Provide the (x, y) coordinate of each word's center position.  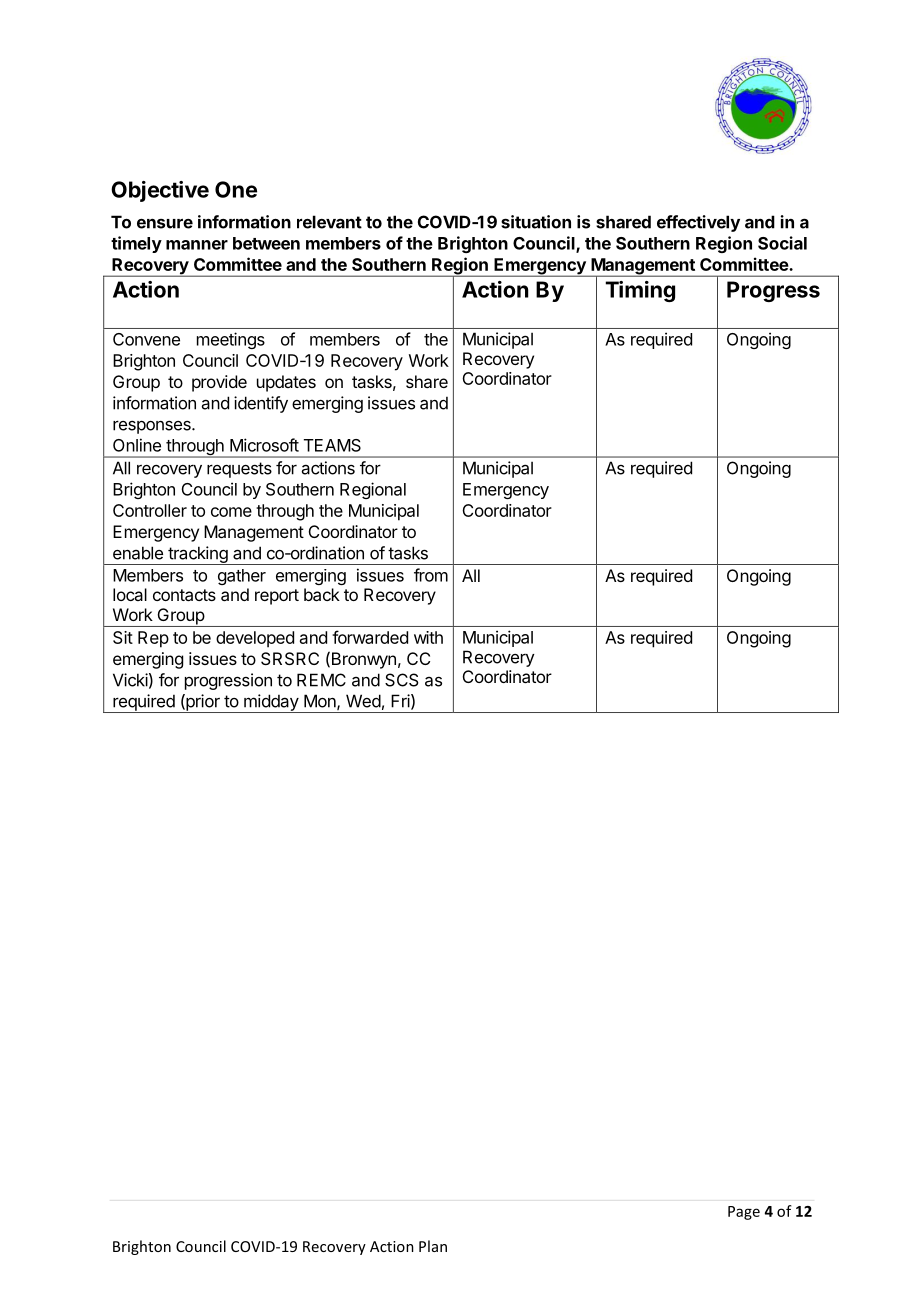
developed (255, 639)
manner (197, 245)
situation (536, 222)
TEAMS (332, 445)
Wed (363, 701)
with (428, 637)
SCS (401, 680)
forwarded (370, 637)
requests (239, 470)
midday (271, 703)
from (431, 575)
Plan (433, 1246)
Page (744, 1213)
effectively (698, 223)
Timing (640, 291)
